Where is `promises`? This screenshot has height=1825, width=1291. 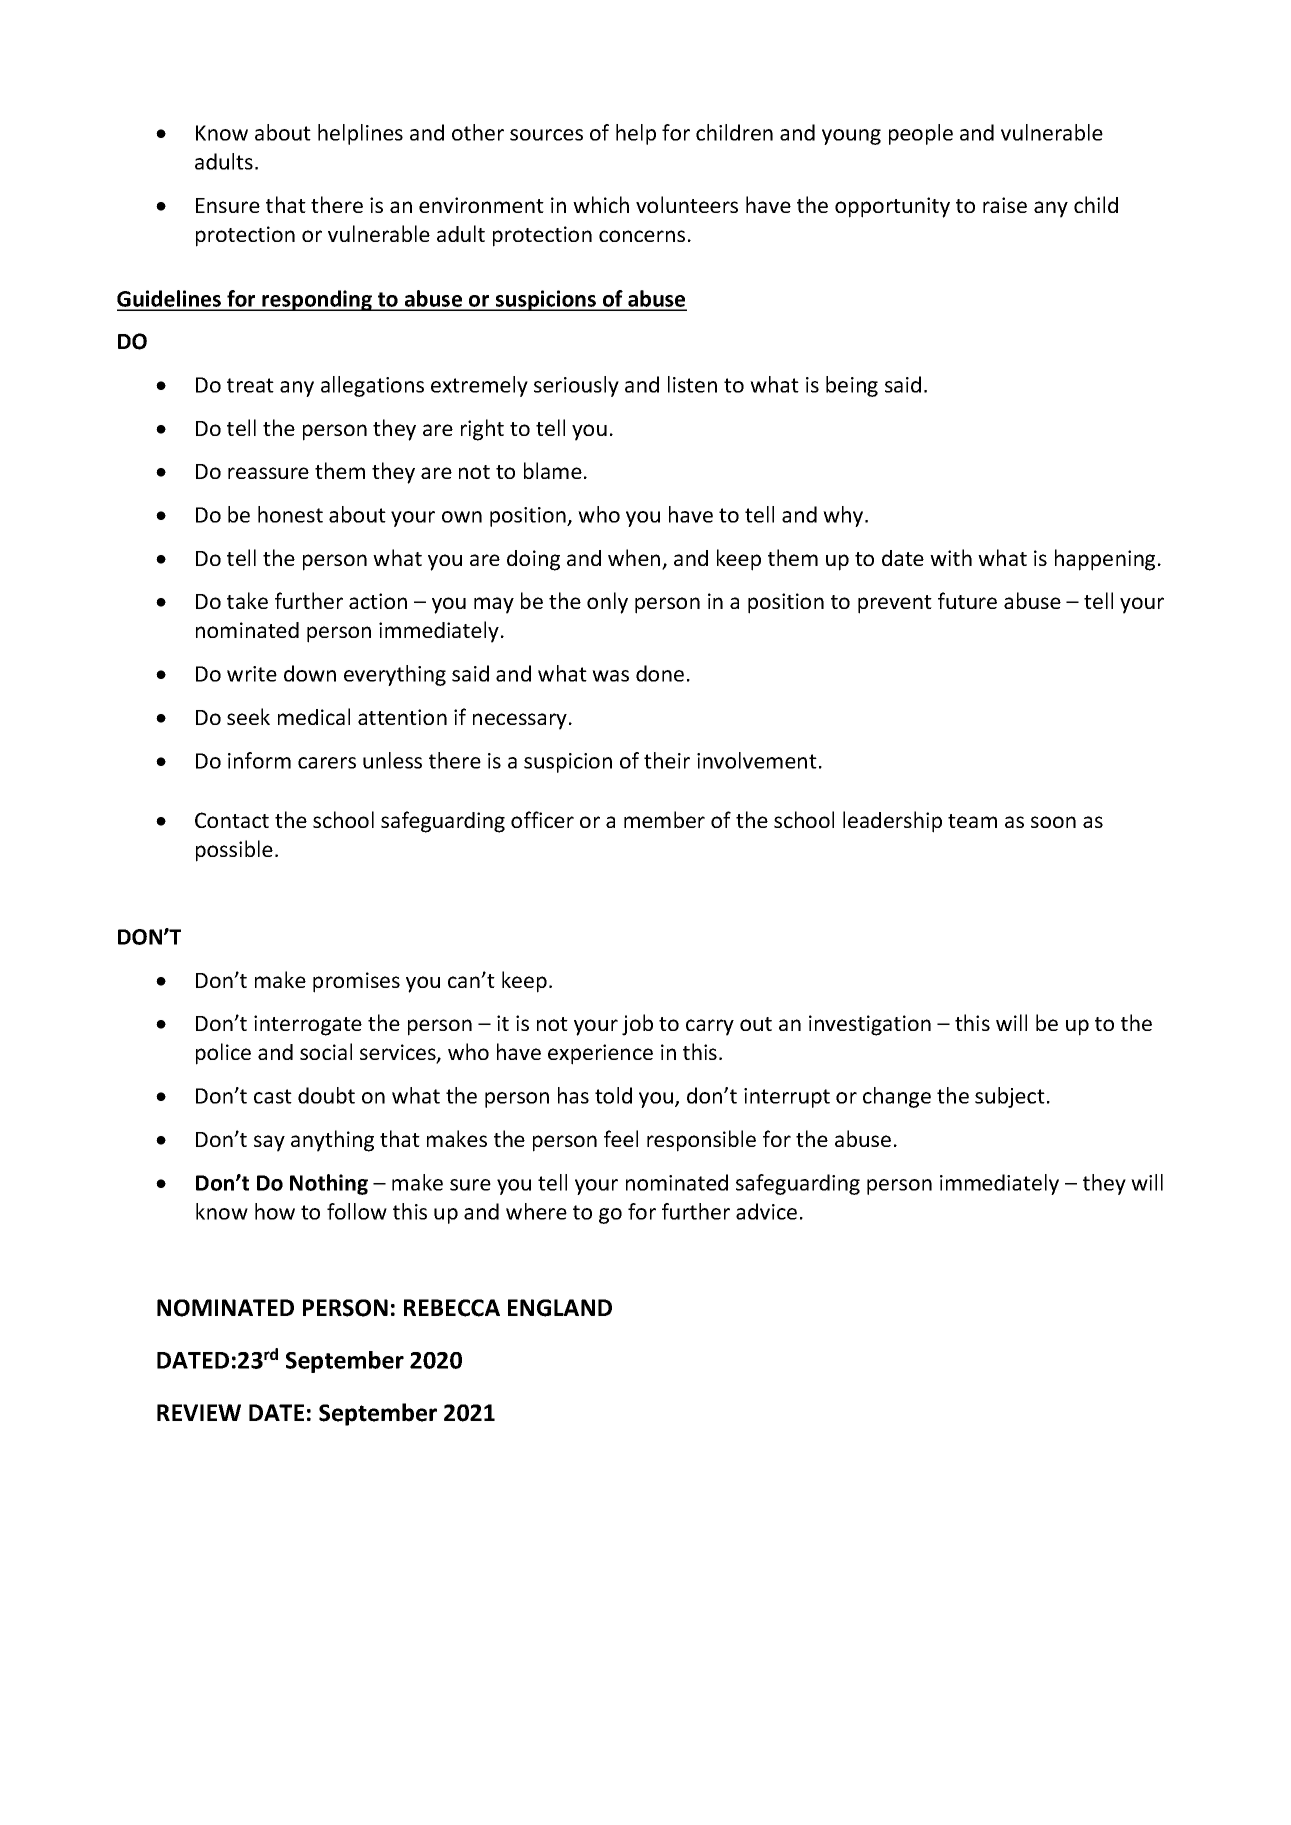 promises is located at coordinates (356, 982).
